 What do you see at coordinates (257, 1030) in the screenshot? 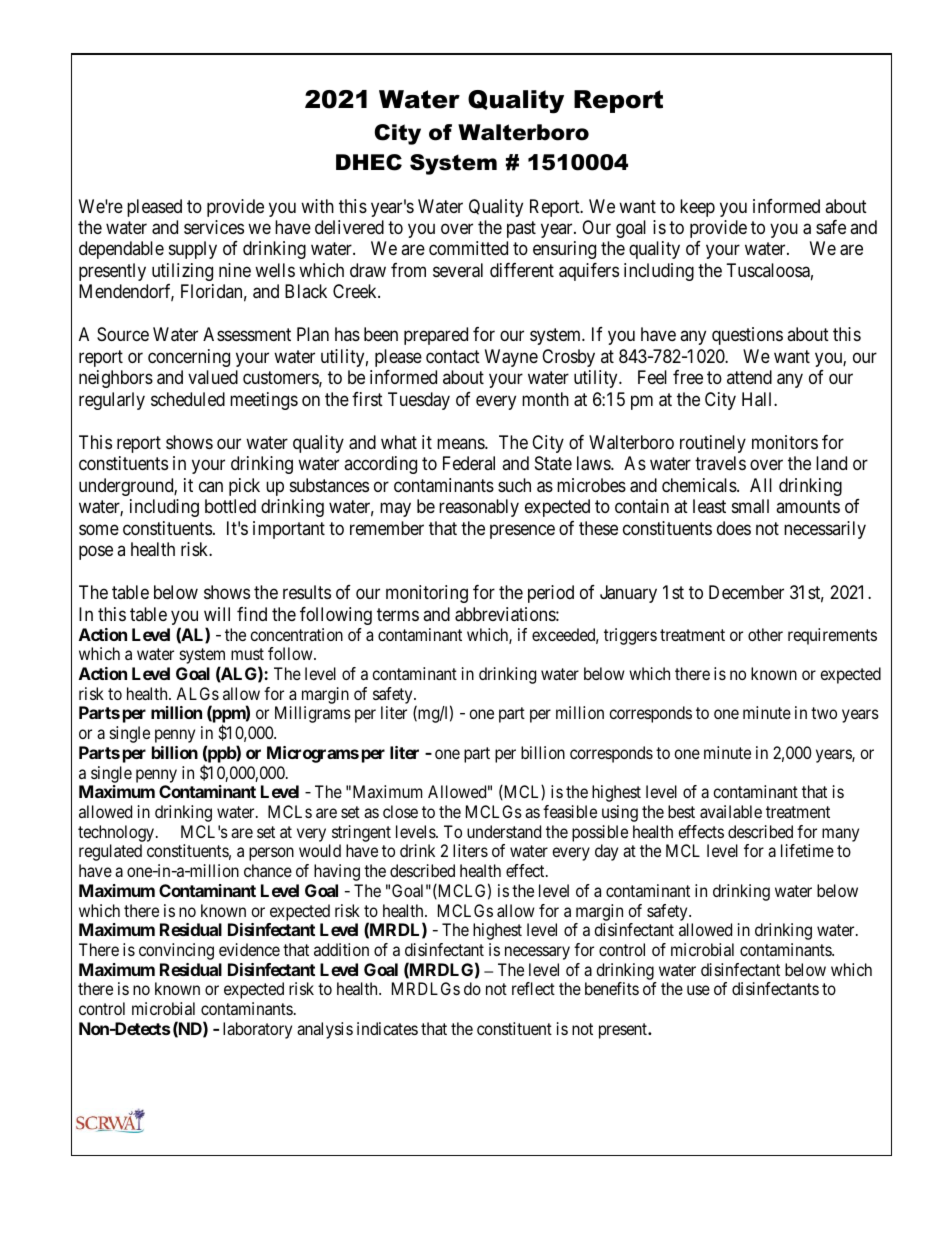
I see `laboratory` at bounding box center [257, 1030].
